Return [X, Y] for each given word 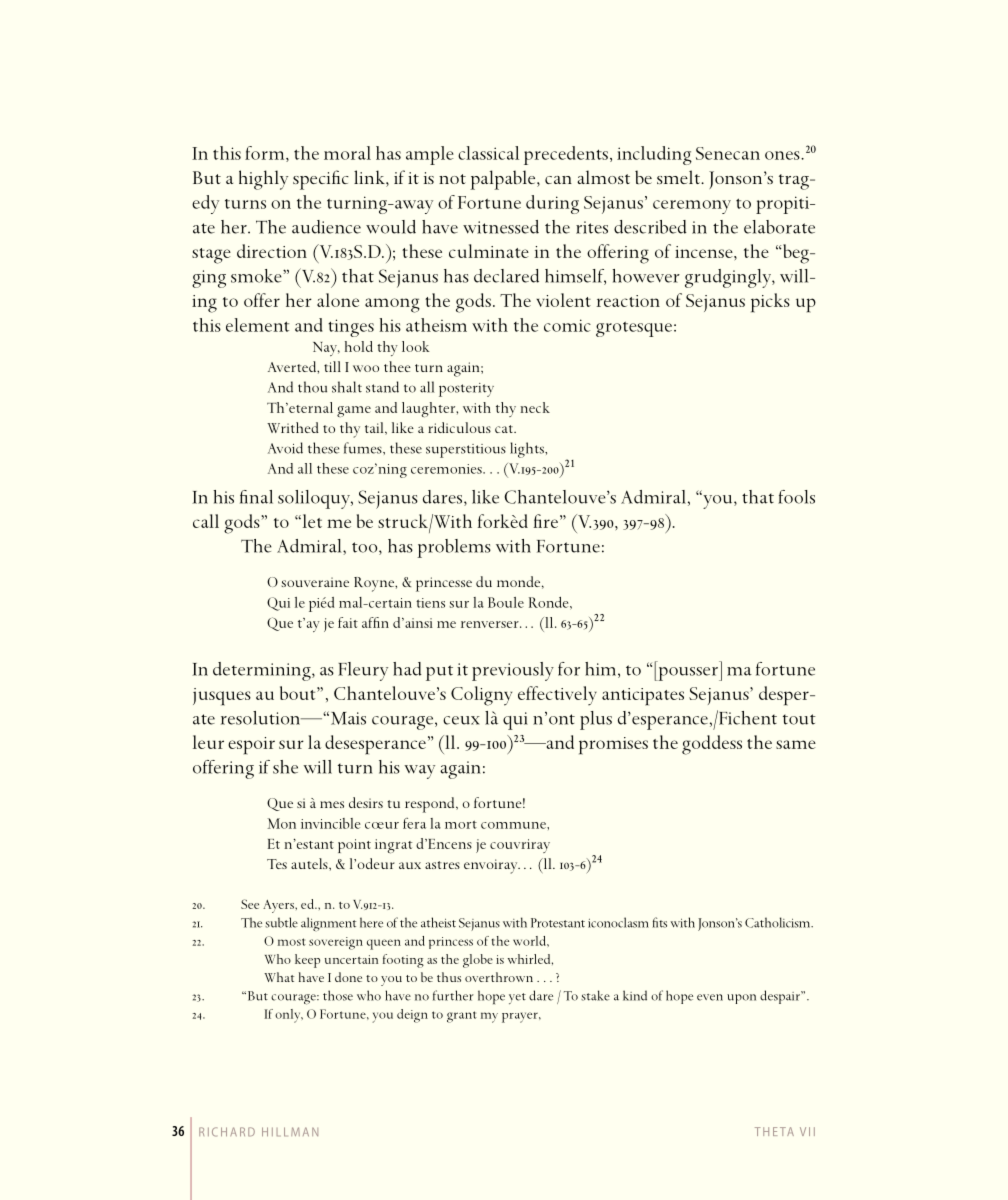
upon [741, 999]
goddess [712, 745]
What [279, 977]
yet [517, 998]
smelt [679, 177]
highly [263, 180]
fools [796, 497]
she [285, 767]
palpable [504, 180]
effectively [557, 696]
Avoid [285, 448]
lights [528, 450]
